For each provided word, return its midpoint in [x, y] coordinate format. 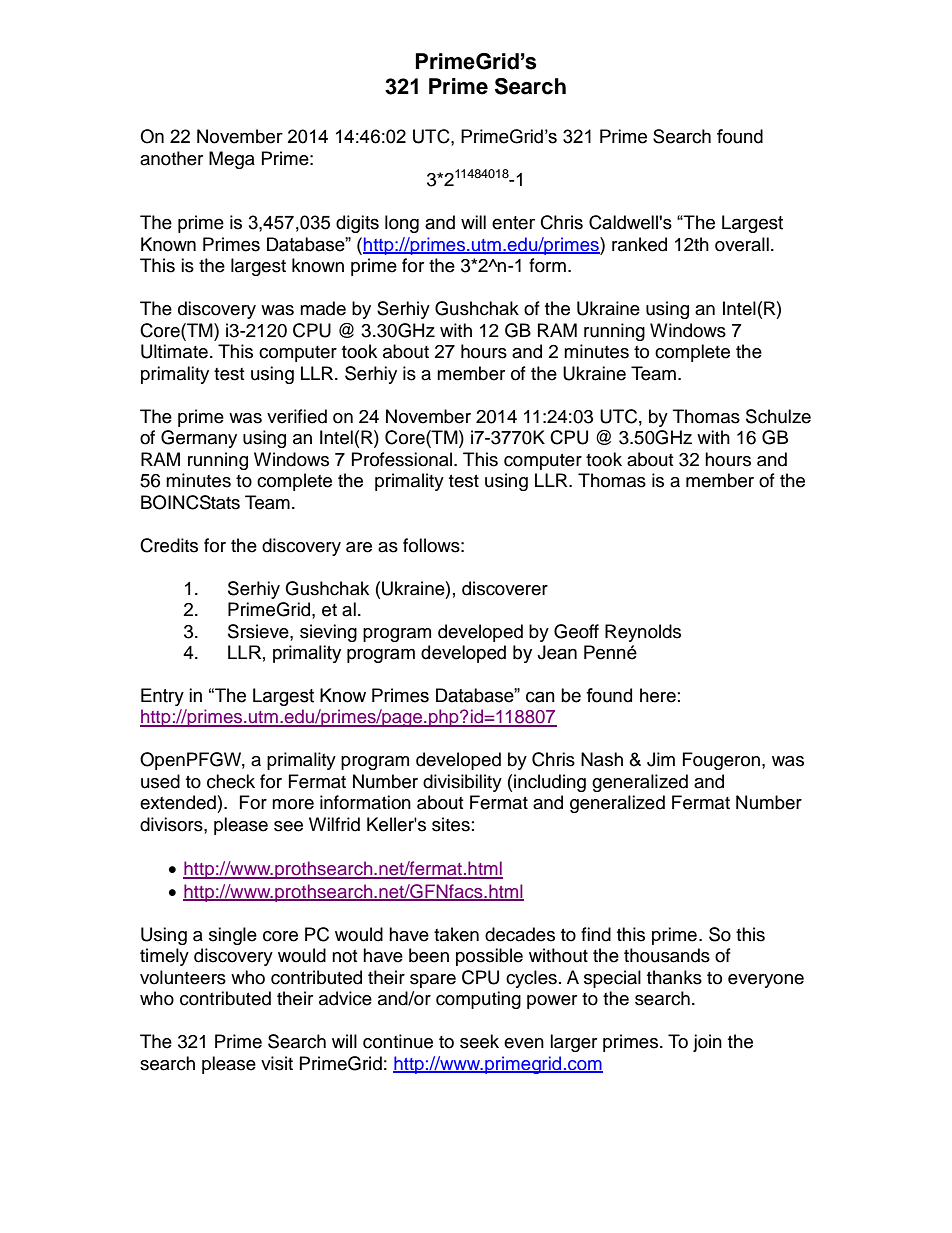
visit [277, 1063]
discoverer [505, 588]
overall [742, 244]
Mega [232, 160]
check [231, 781]
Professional [403, 459]
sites [451, 824]
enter [513, 223]
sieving [328, 633]
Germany [199, 439]
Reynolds [643, 633]
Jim [661, 759]
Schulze [778, 416]
